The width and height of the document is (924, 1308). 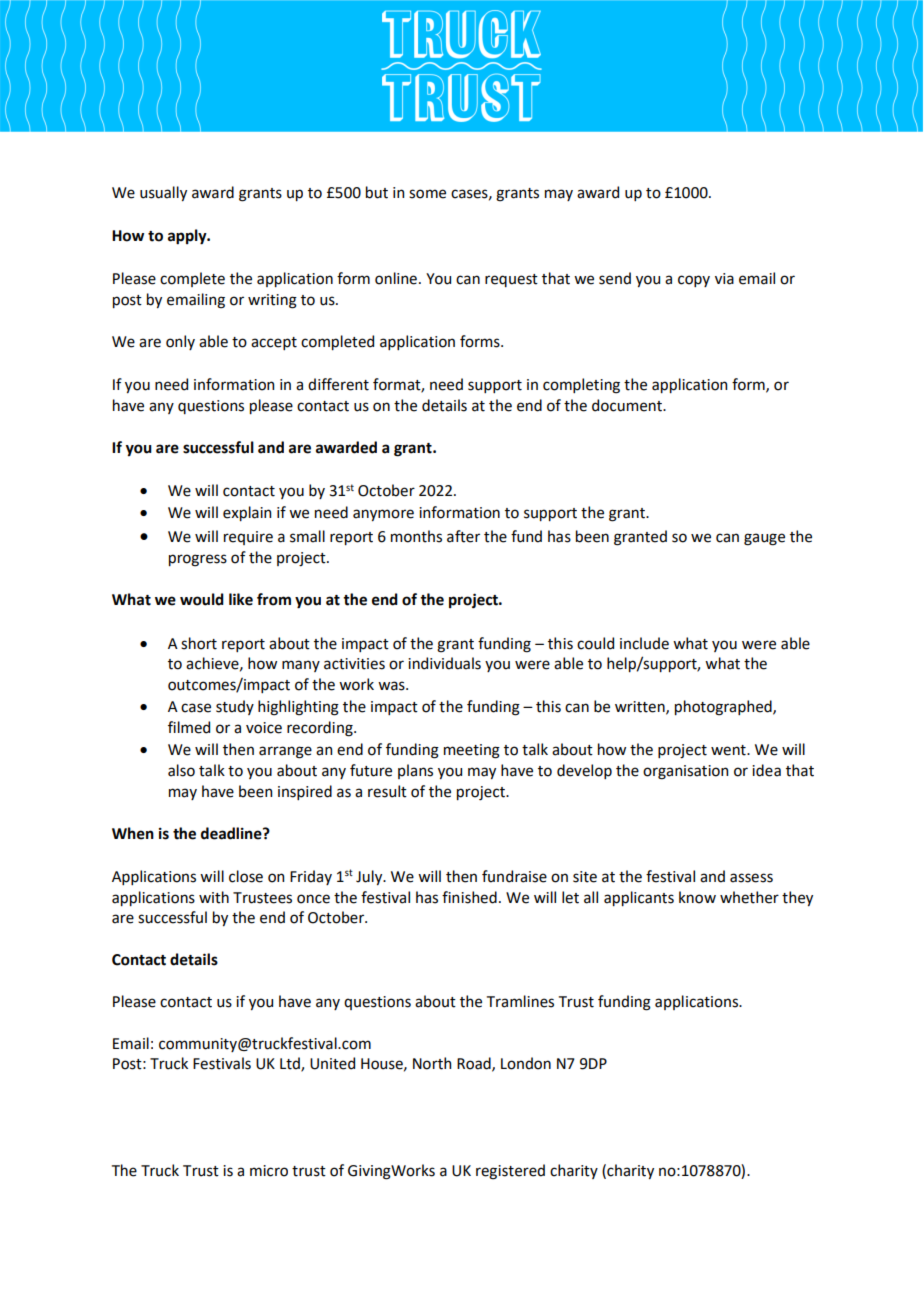 What do you see at coordinates (724, 279) in the document?
I see `via` at bounding box center [724, 279].
